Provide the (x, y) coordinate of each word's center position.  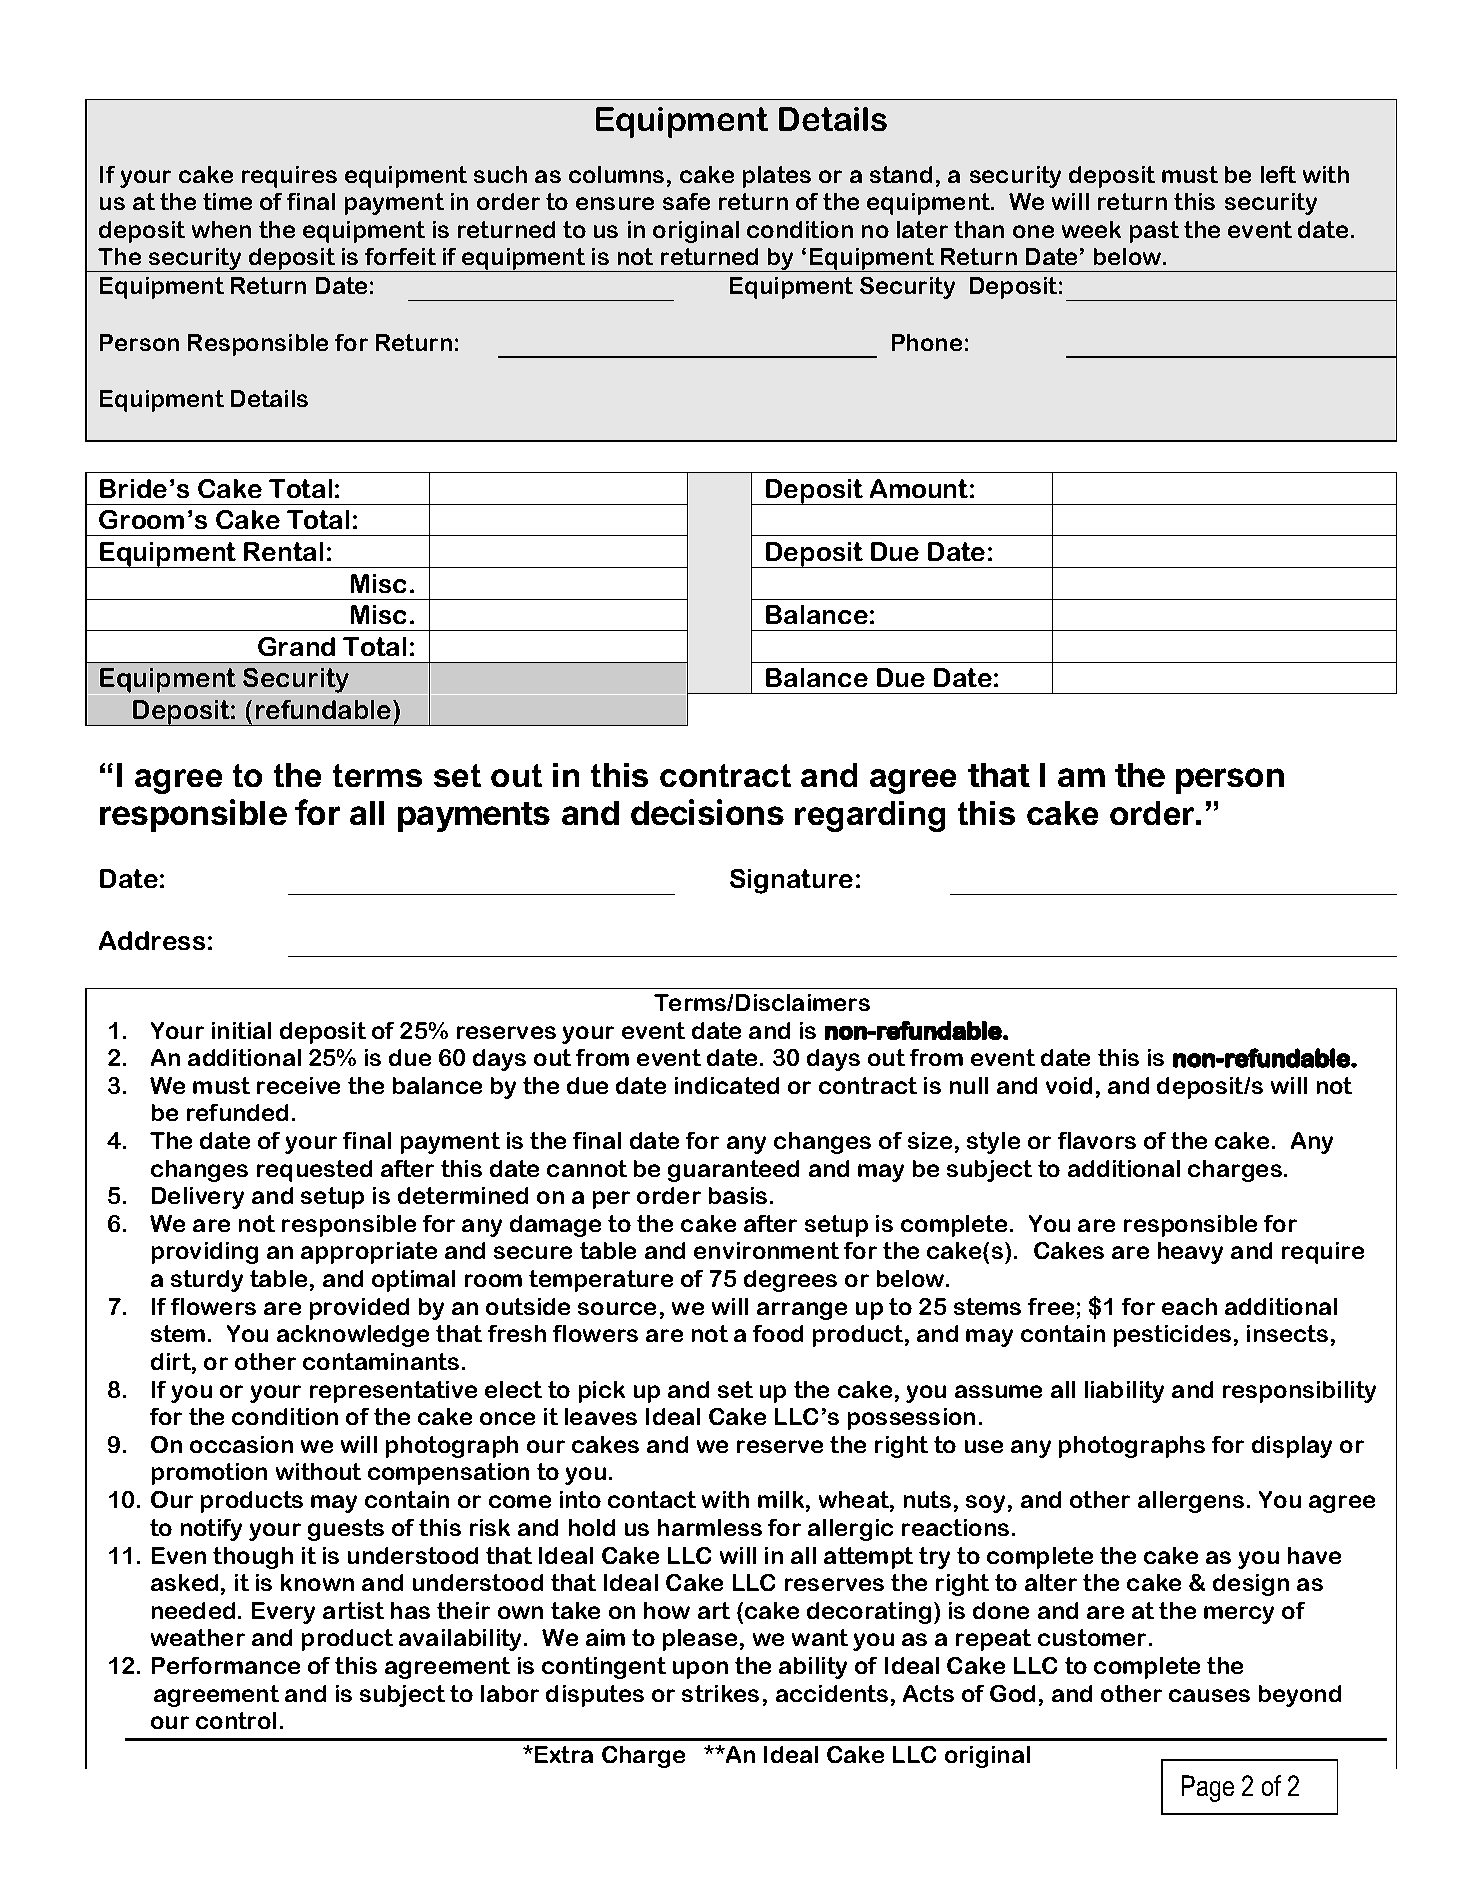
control (236, 1720)
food (778, 1333)
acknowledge (353, 1336)
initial (241, 1030)
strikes (720, 1693)
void (1069, 1085)
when (221, 229)
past (1154, 232)
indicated (727, 1085)
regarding (870, 816)
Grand (296, 646)
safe (686, 201)
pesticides (1172, 1336)
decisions (707, 812)
